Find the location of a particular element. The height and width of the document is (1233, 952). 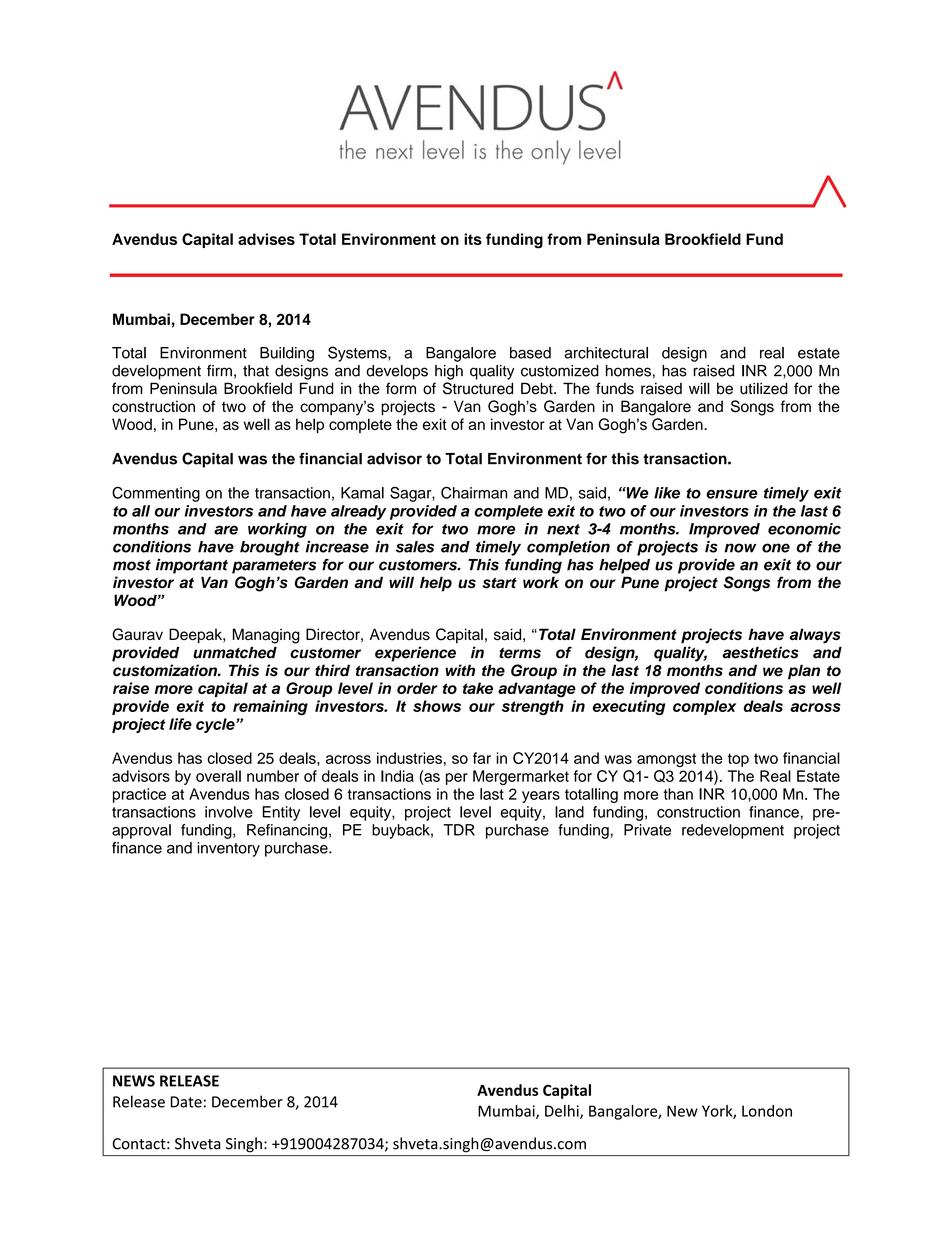

Commenting is located at coordinates (156, 494).
